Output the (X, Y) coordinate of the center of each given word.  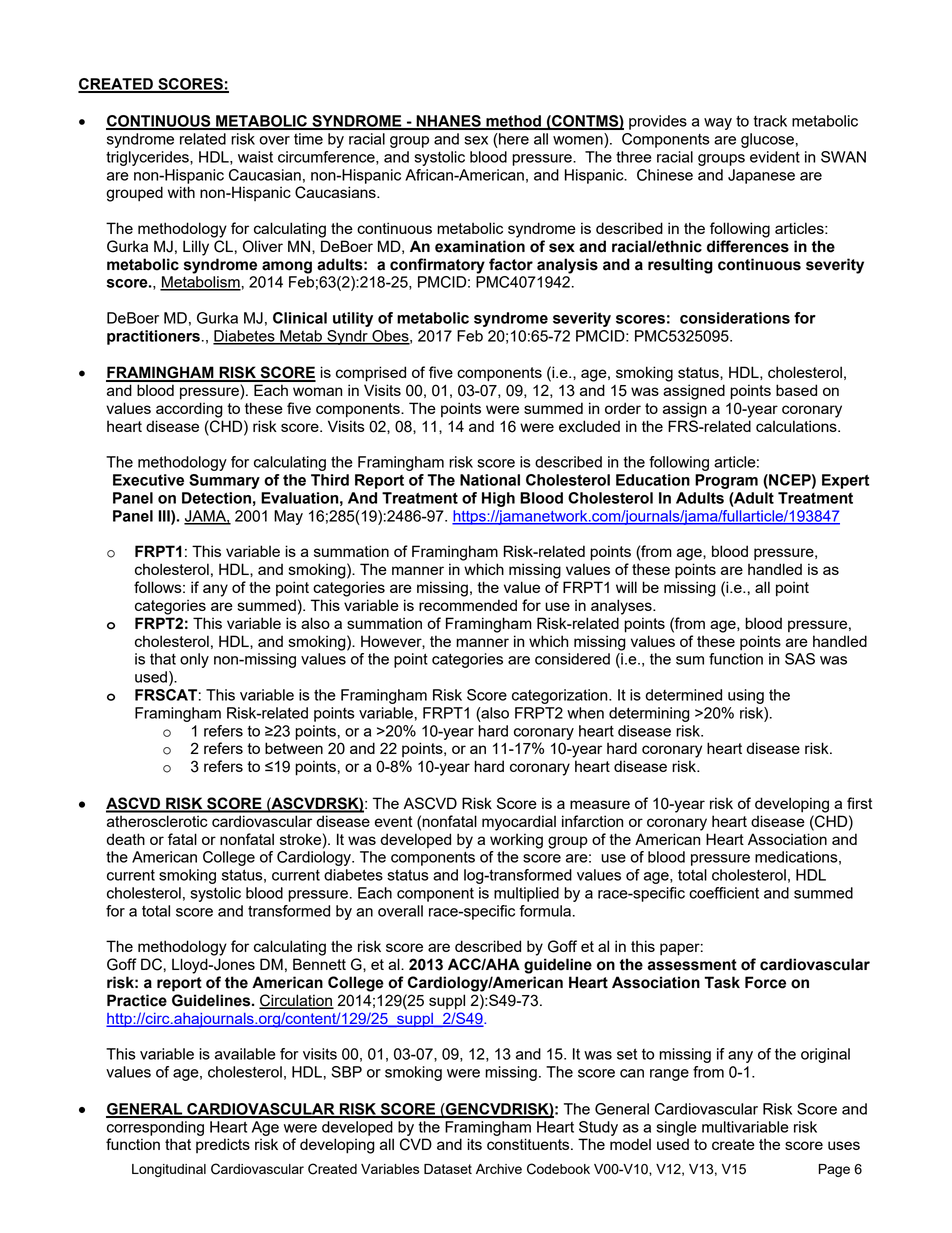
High (498, 499)
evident (775, 157)
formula (545, 911)
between (294, 748)
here (514, 139)
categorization (561, 696)
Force (765, 982)
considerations (735, 318)
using (746, 696)
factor (511, 264)
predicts (223, 1145)
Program (726, 481)
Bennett (319, 964)
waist (255, 157)
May (288, 517)
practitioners (153, 337)
